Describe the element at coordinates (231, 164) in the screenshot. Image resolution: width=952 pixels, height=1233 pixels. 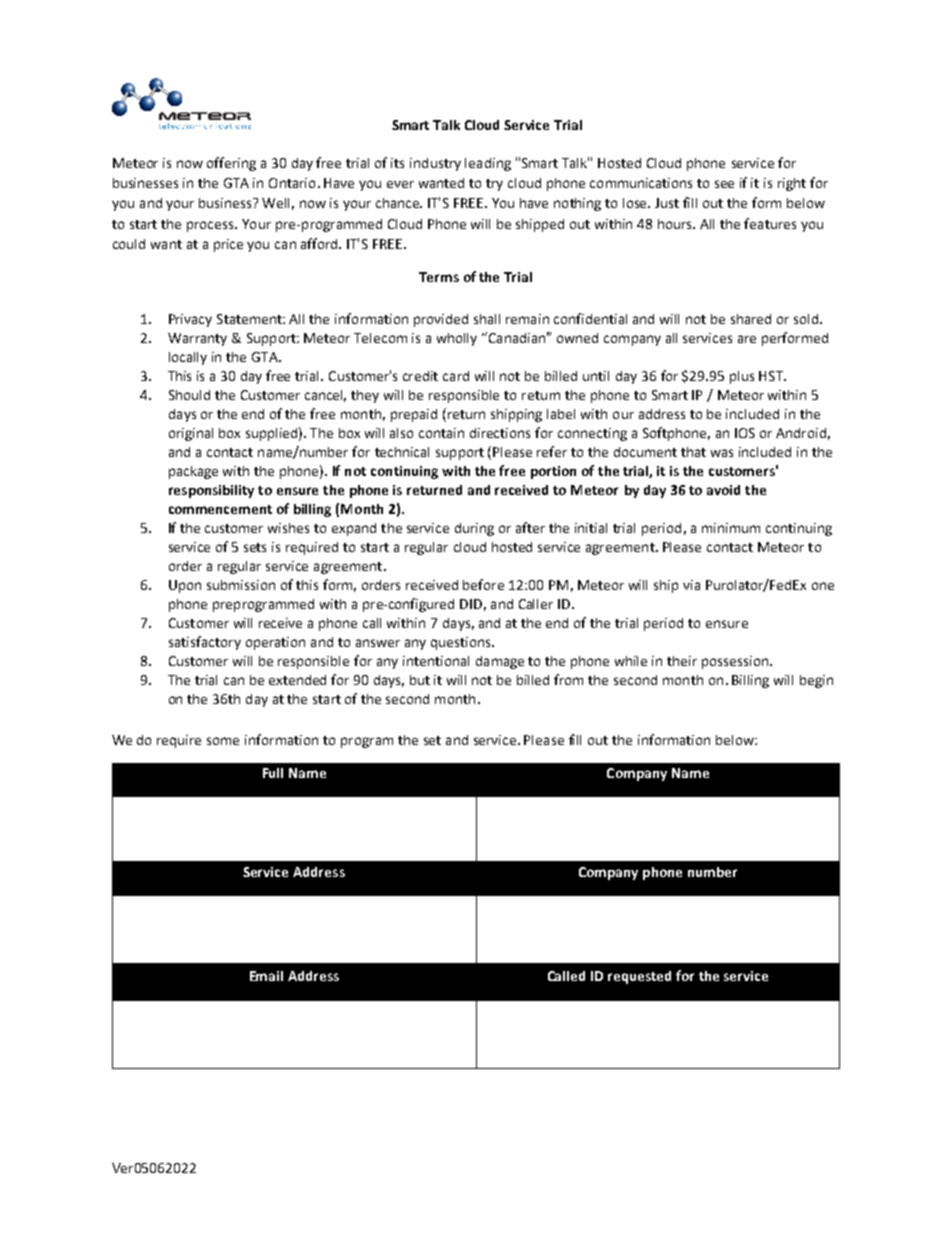
I see `offering` at that location.
